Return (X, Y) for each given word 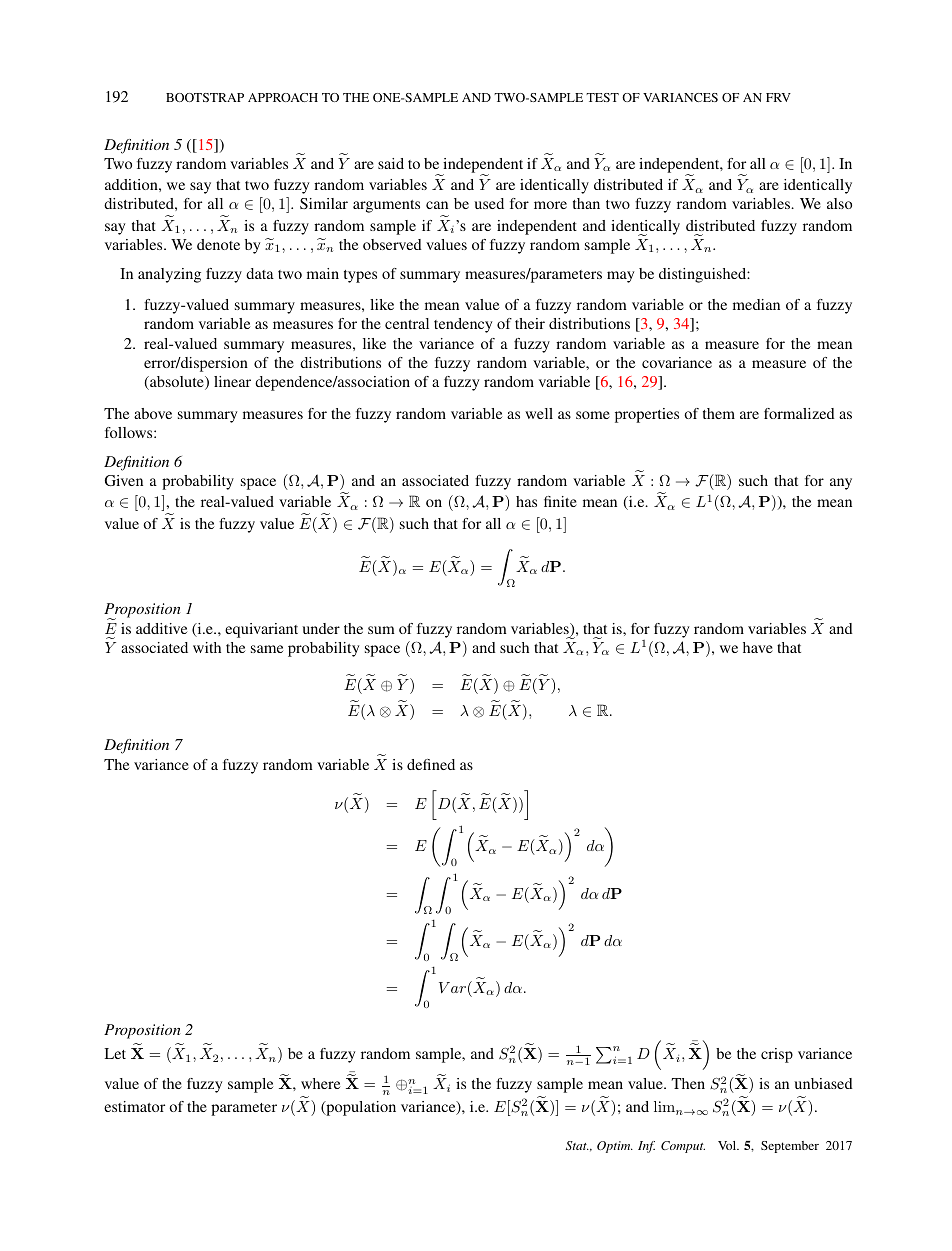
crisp (777, 1055)
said (391, 163)
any (841, 484)
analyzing (169, 275)
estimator (134, 1106)
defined (431, 764)
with (207, 647)
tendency (463, 325)
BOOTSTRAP (205, 97)
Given (124, 480)
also (839, 203)
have (758, 647)
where (320, 1083)
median (756, 304)
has (526, 501)
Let (115, 1053)
